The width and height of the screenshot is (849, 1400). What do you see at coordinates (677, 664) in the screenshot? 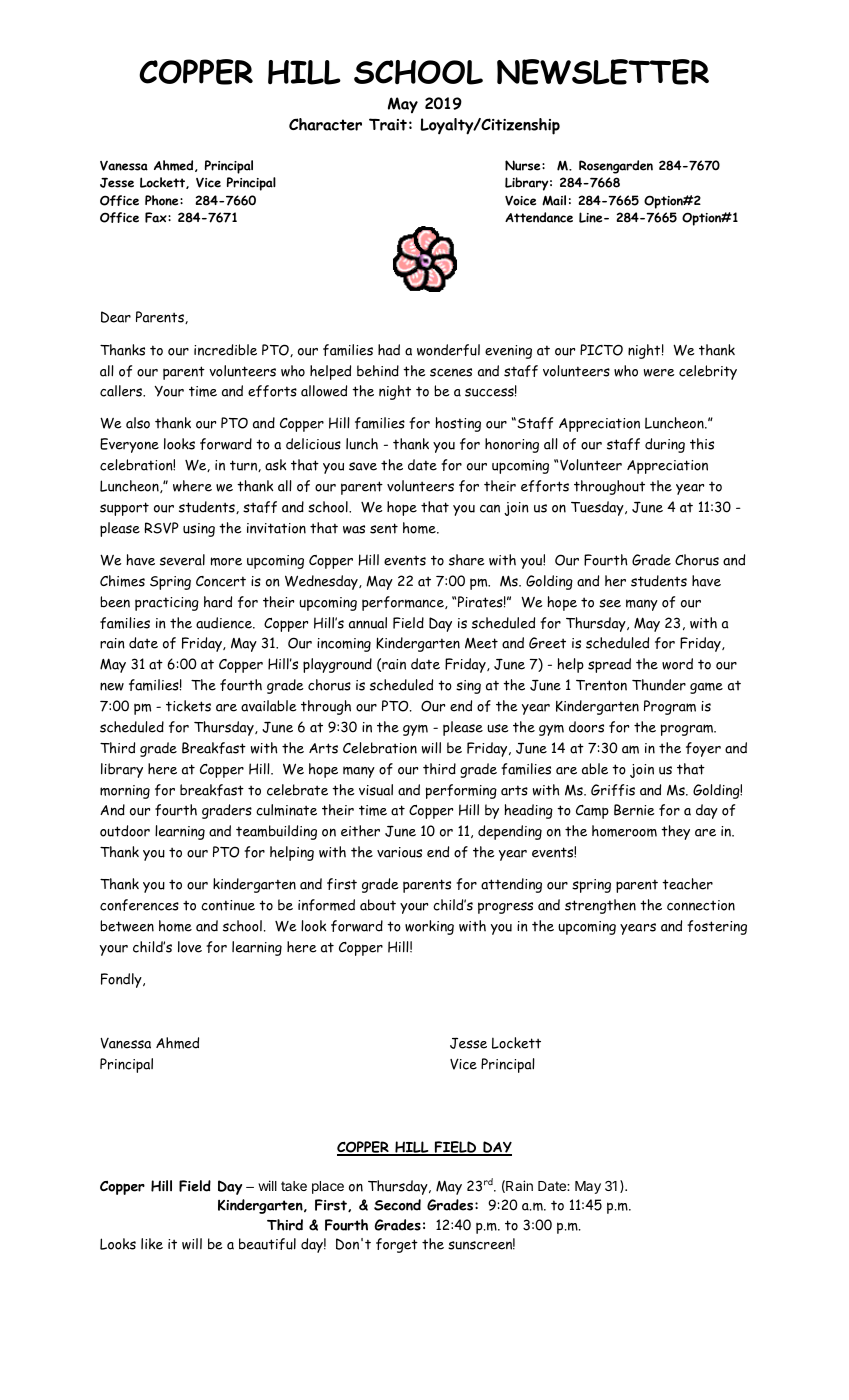
I see `word` at bounding box center [677, 664].
